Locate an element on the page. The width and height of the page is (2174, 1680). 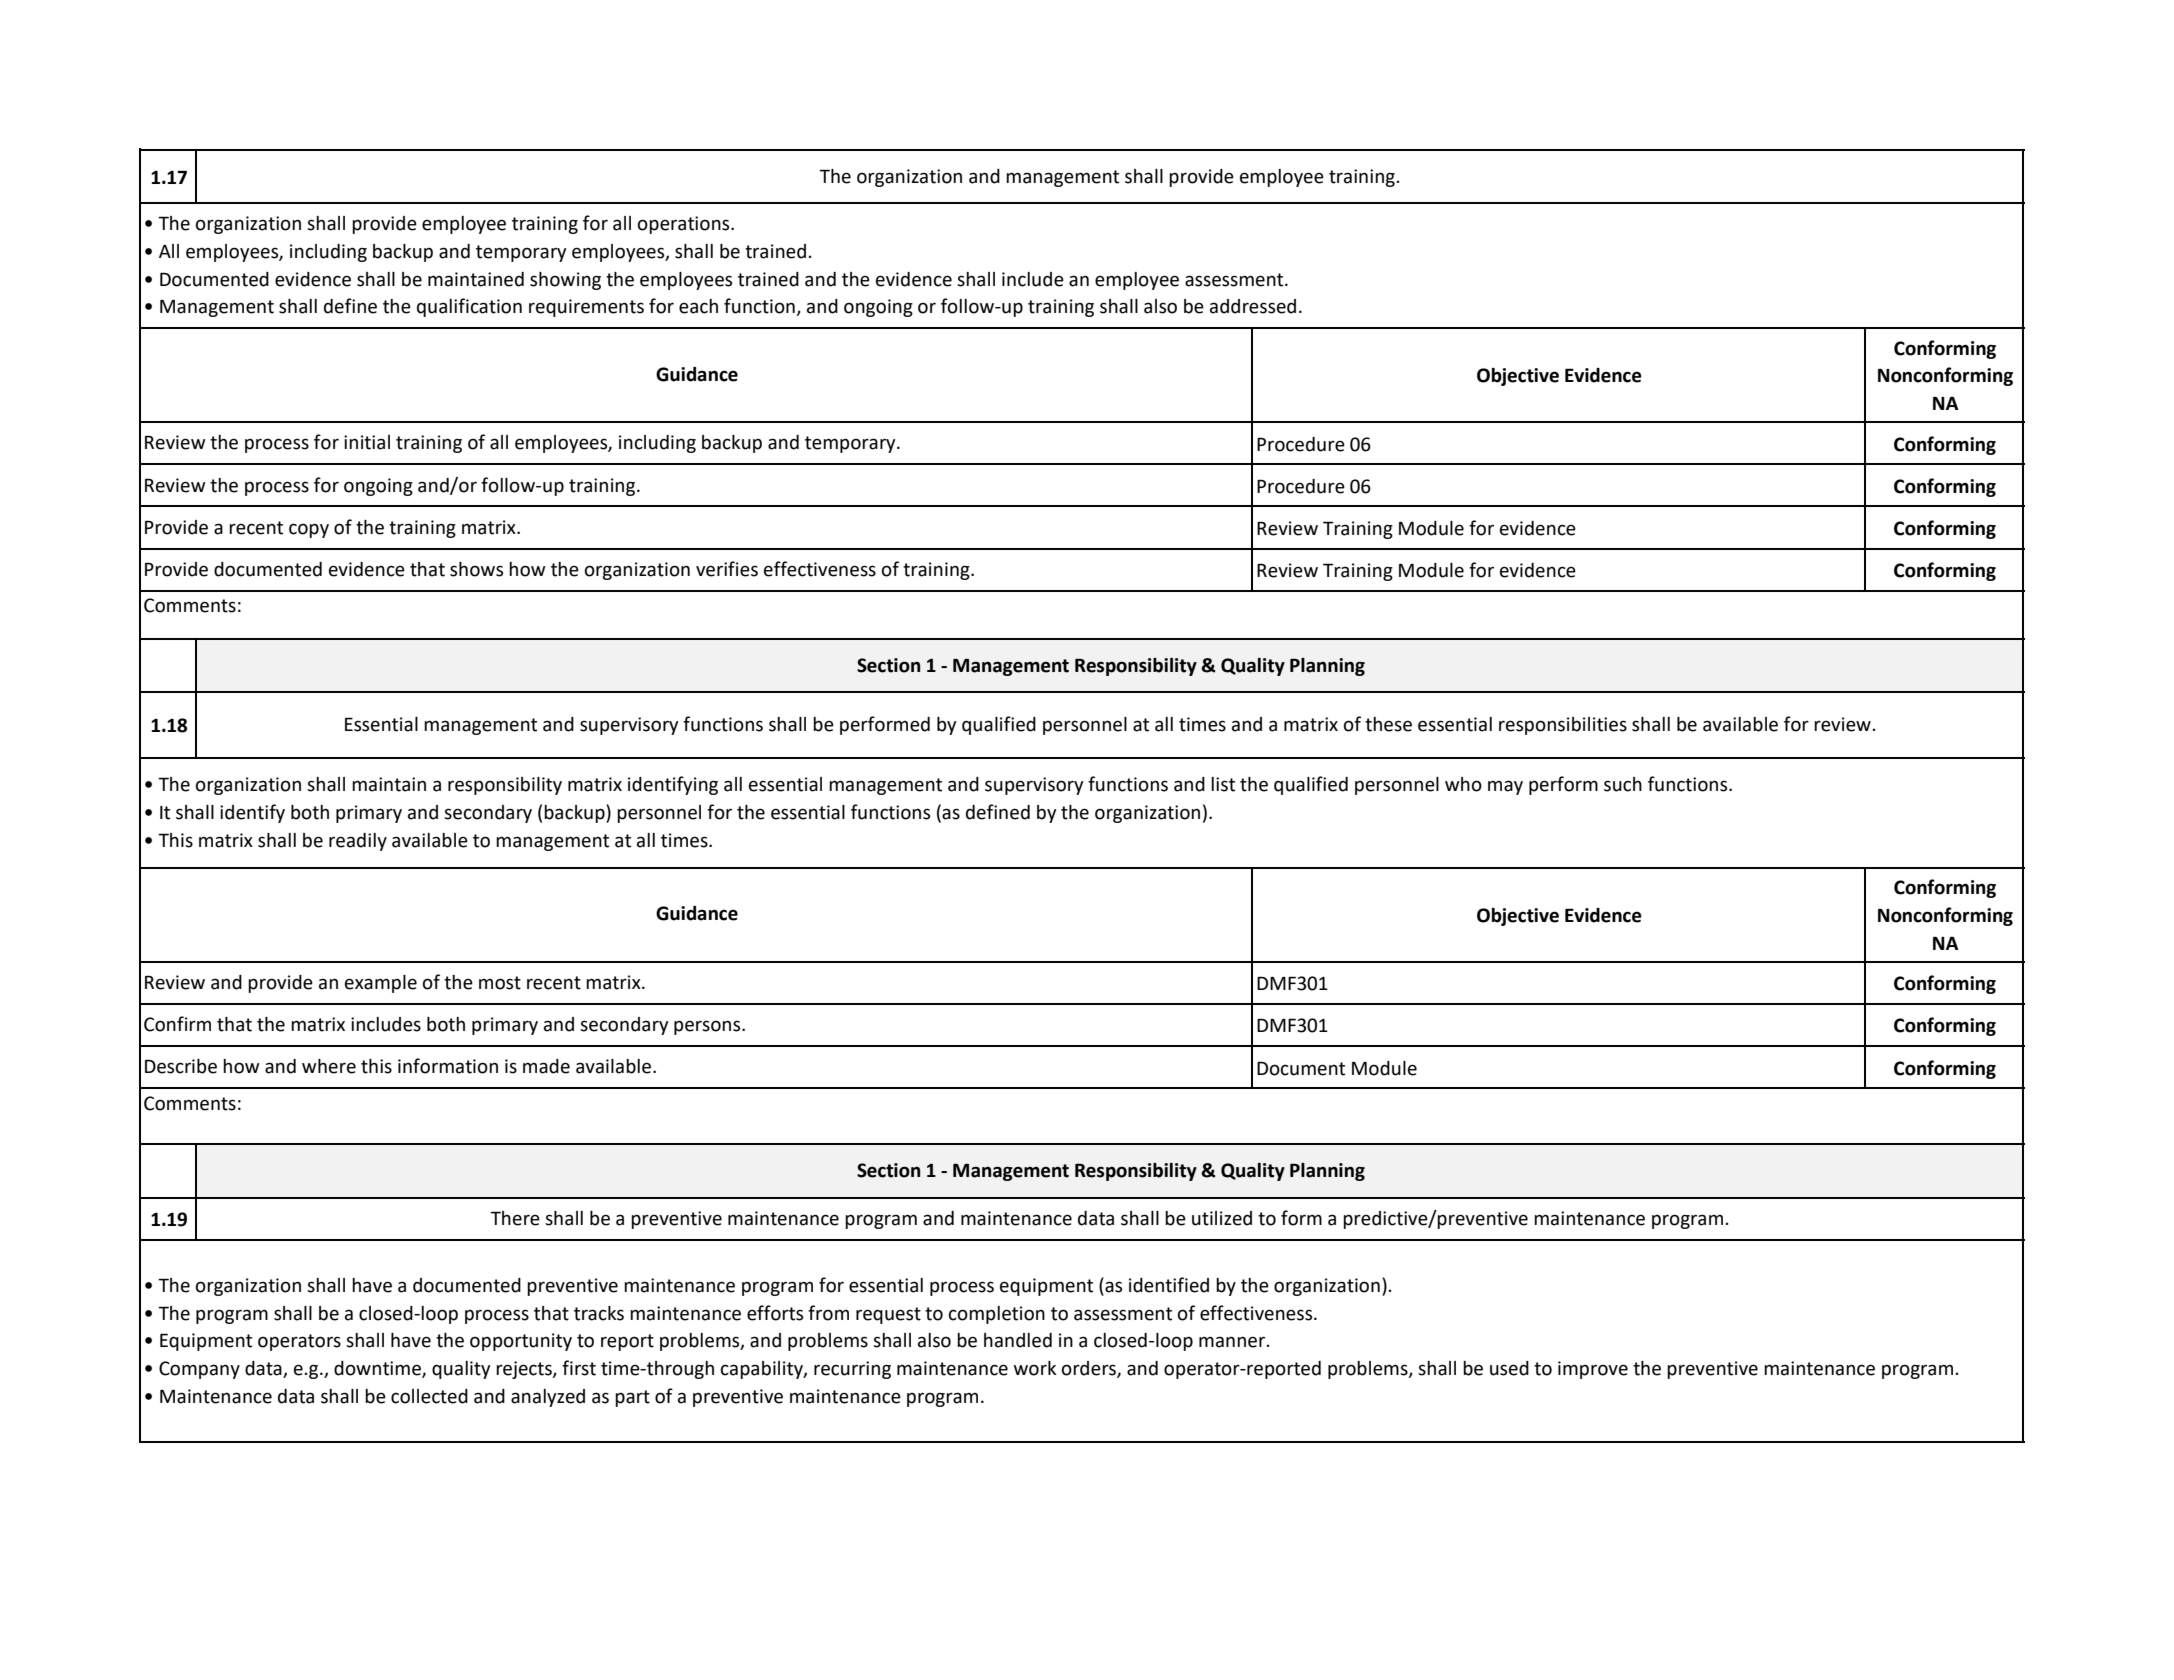
collected is located at coordinates (429, 1396).
